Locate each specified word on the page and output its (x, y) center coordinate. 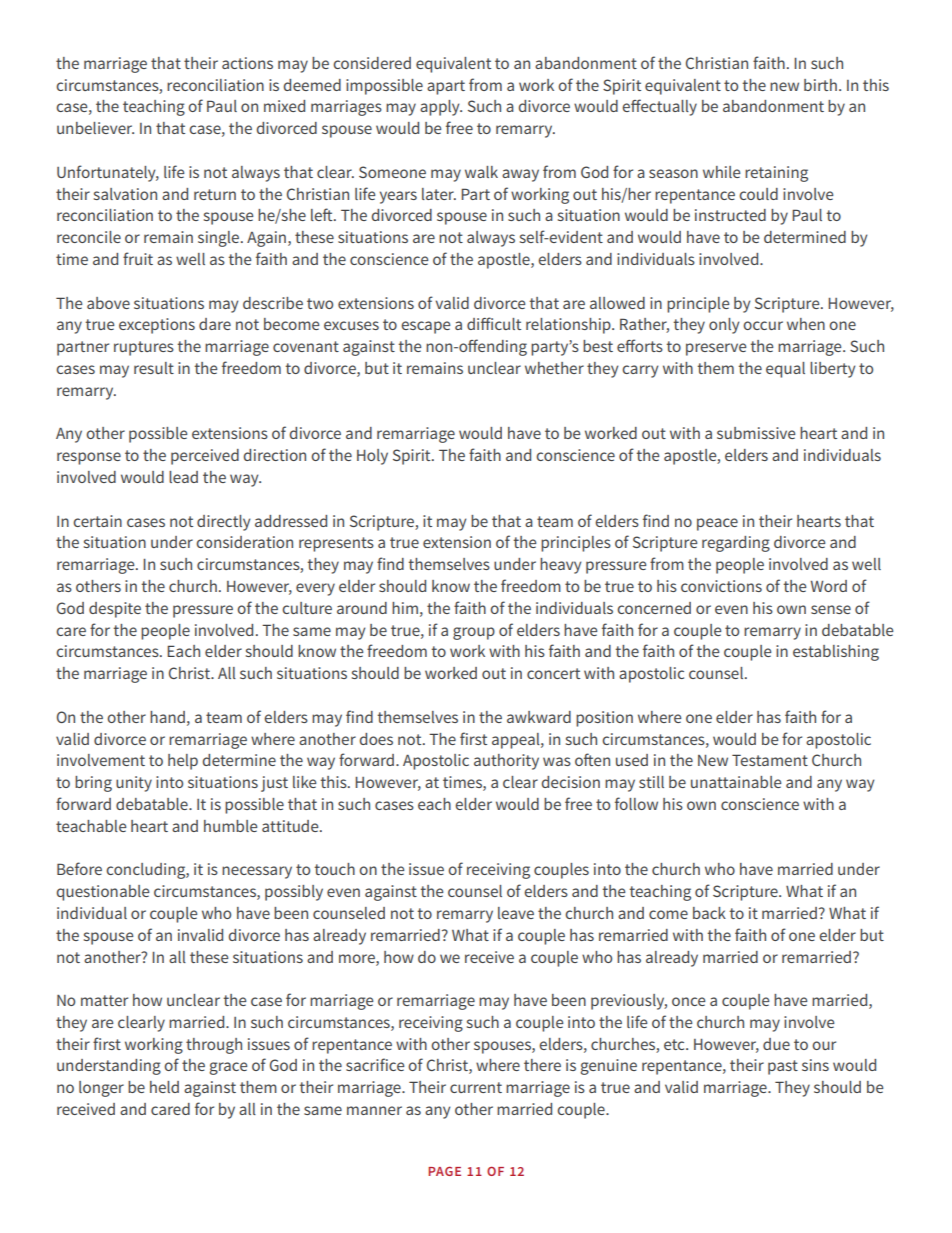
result (154, 368)
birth (820, 85)
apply (441, 108)
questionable (103, 893)
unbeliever (95, 128)
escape (425, 327)
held (164, 1087)
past (783, 1067)
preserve (716, 349)
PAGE (444, 1171)
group (474, 633)
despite (115, 610)
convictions (721, 586)
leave (516, 913)
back (709, 913)
